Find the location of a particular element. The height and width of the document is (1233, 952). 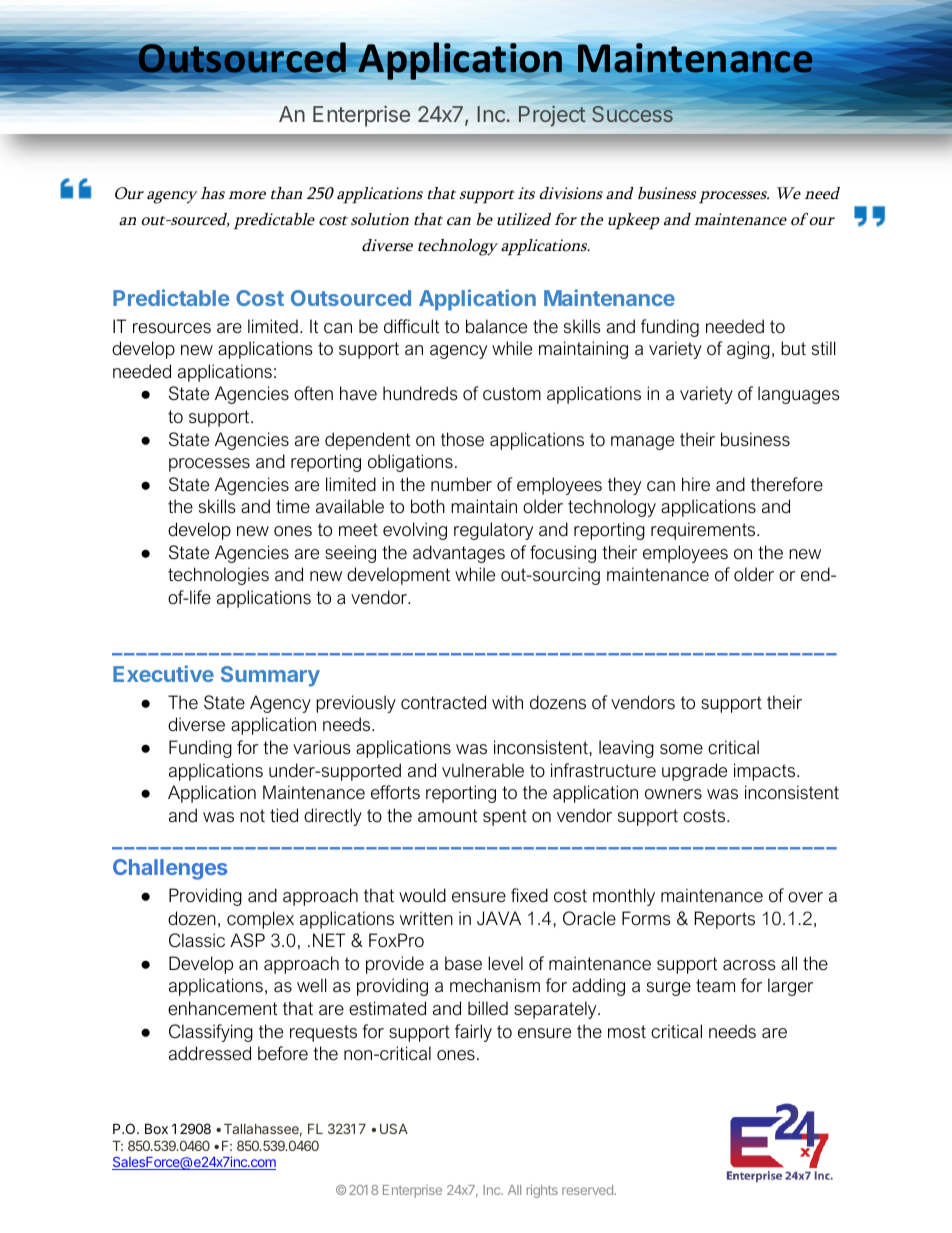

JAVA is located at coordinates (499, 918).
